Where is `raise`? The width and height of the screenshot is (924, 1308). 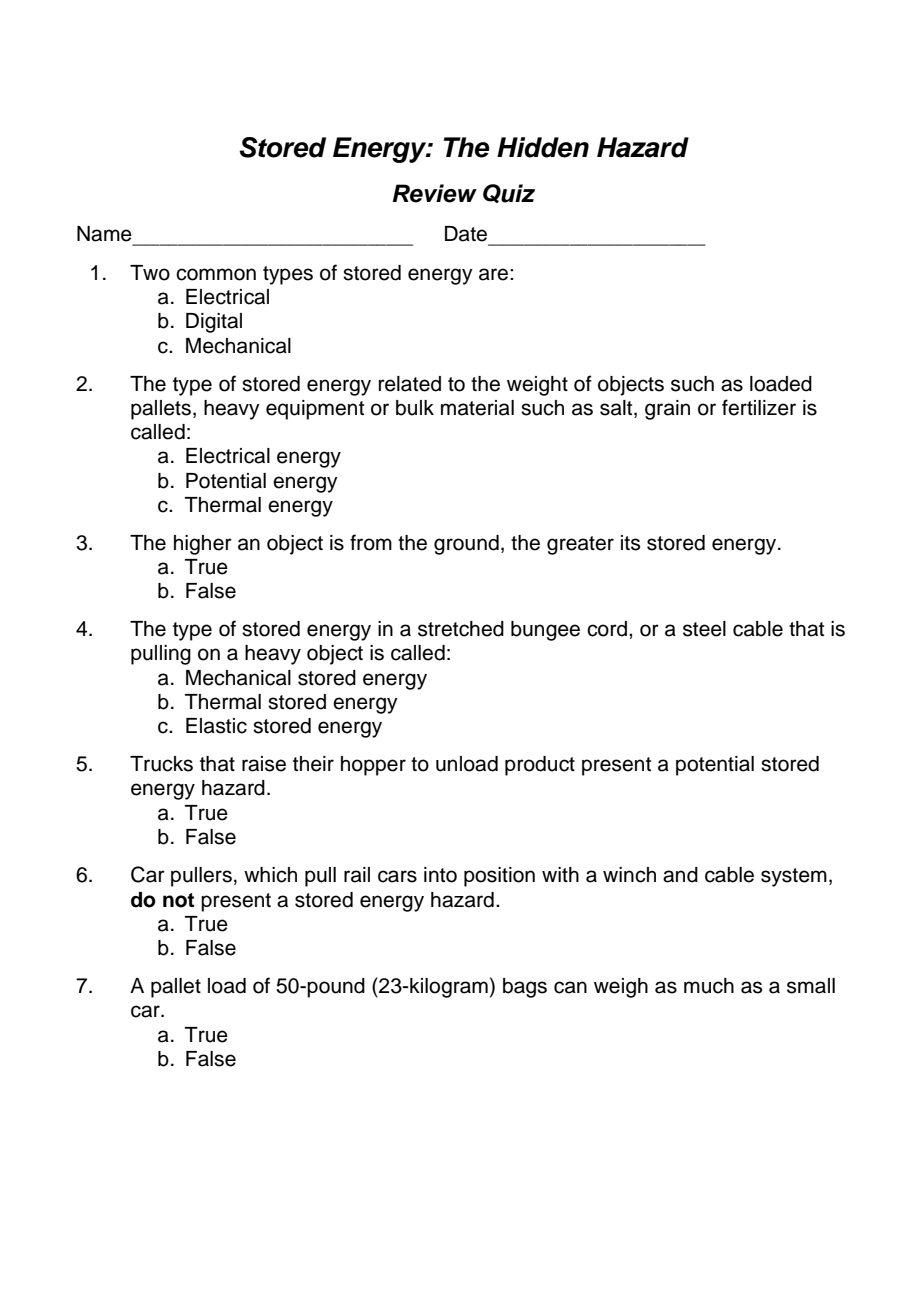
raise is located at coordinates (264, 764).
